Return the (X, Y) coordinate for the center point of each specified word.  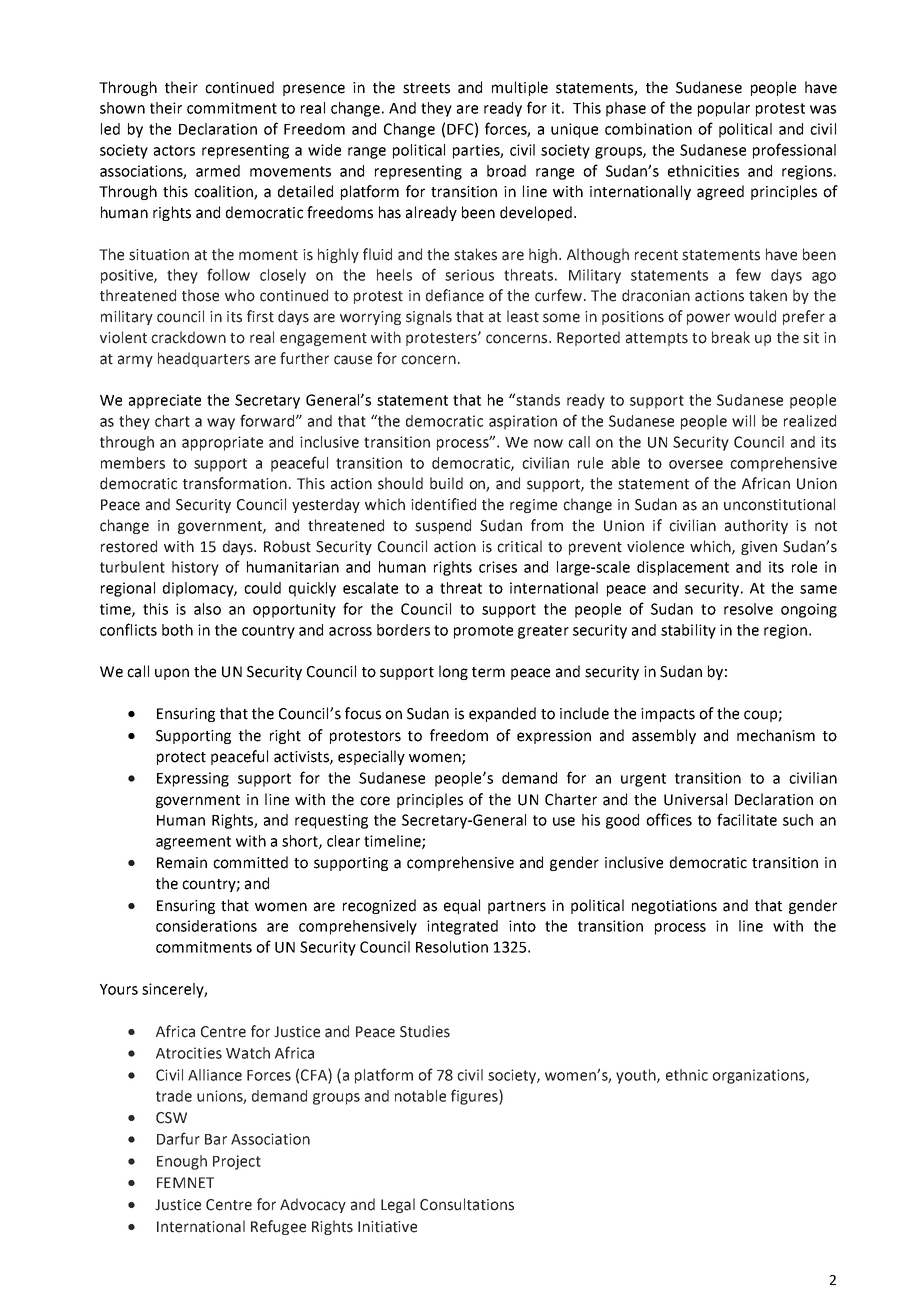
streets (426, 88)
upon (172, 674)
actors (174, 150)
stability (688, 631)
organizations (759, 1076)
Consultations (467, 1204)
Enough (182, 1162)
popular (724, 109)
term (488, 672)
